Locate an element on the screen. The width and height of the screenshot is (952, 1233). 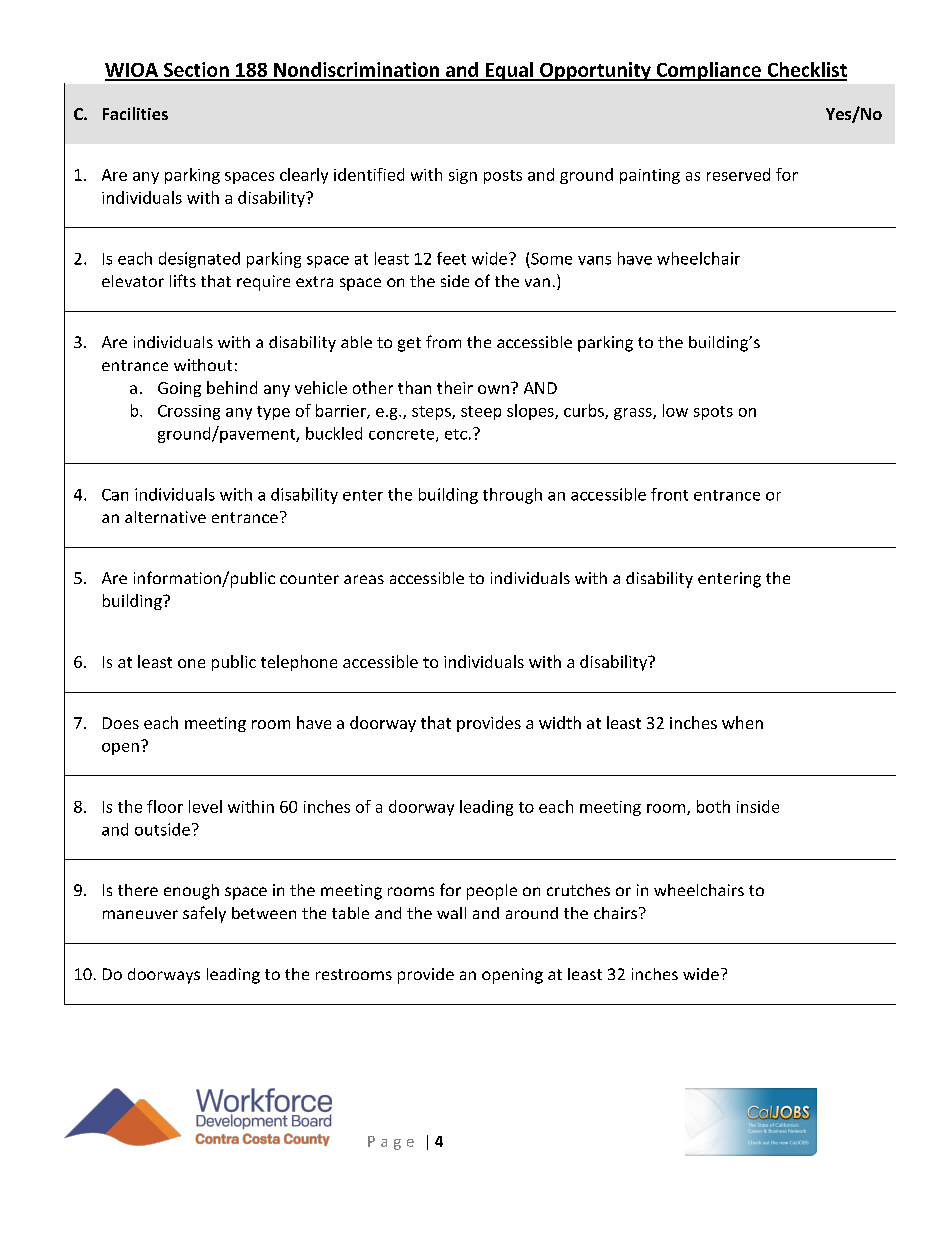
front is located at coordinates (669, 494).
